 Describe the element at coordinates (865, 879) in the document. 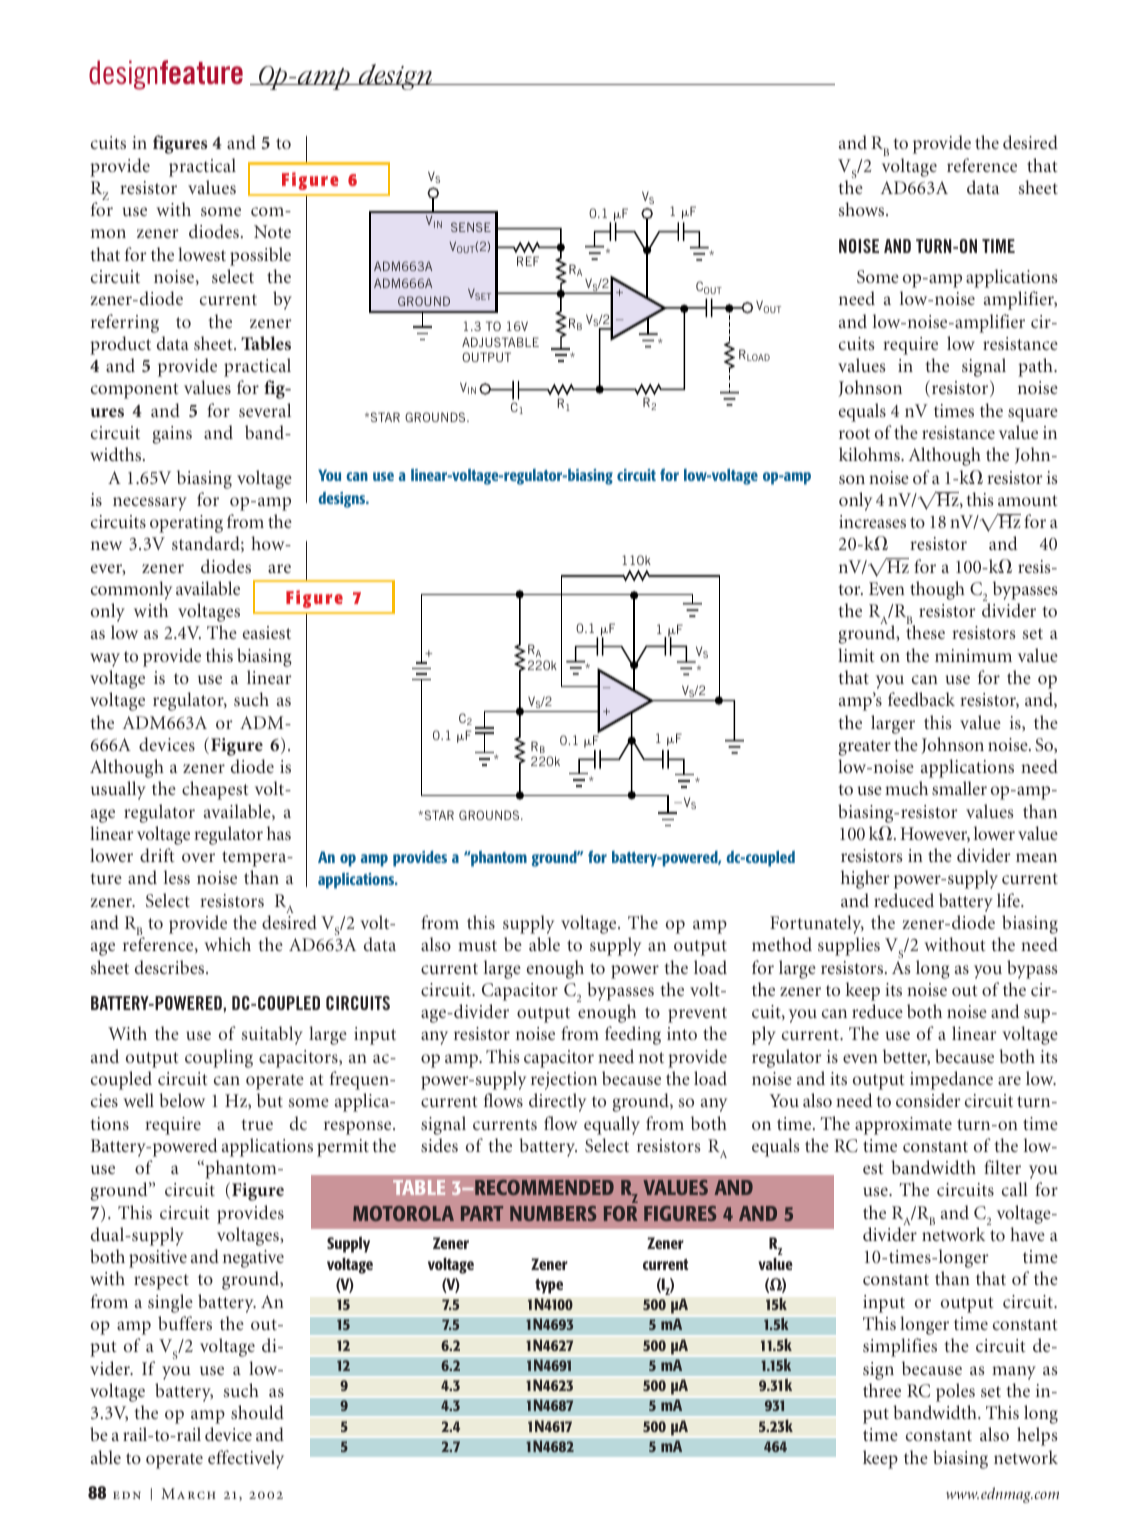

I see `higher` at that location.
